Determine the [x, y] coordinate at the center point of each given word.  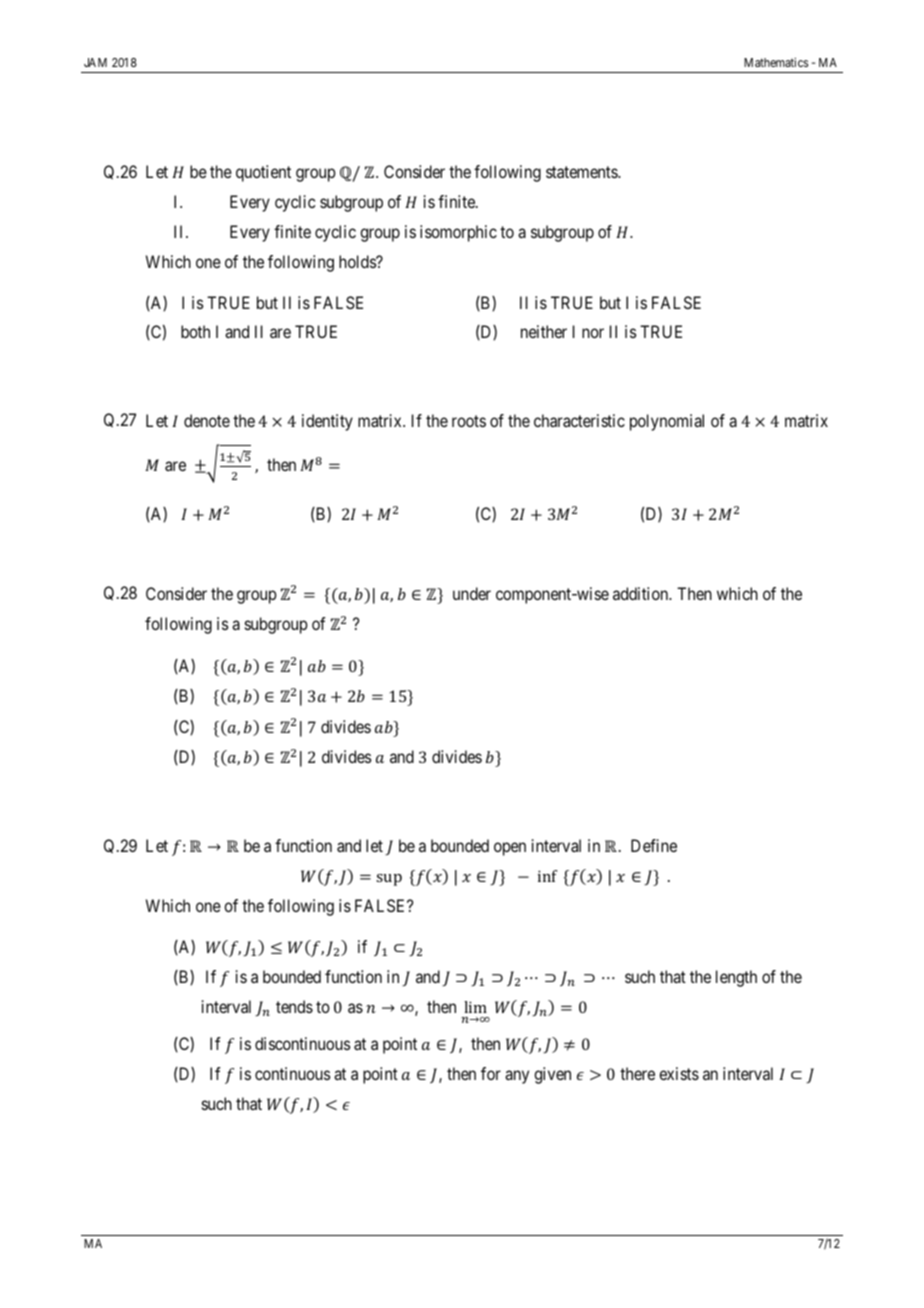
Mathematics [776, 62]
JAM [95, 62]
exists [679, 1073]
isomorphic [458, 233]
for [491, 1073]
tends [294, 1006]
